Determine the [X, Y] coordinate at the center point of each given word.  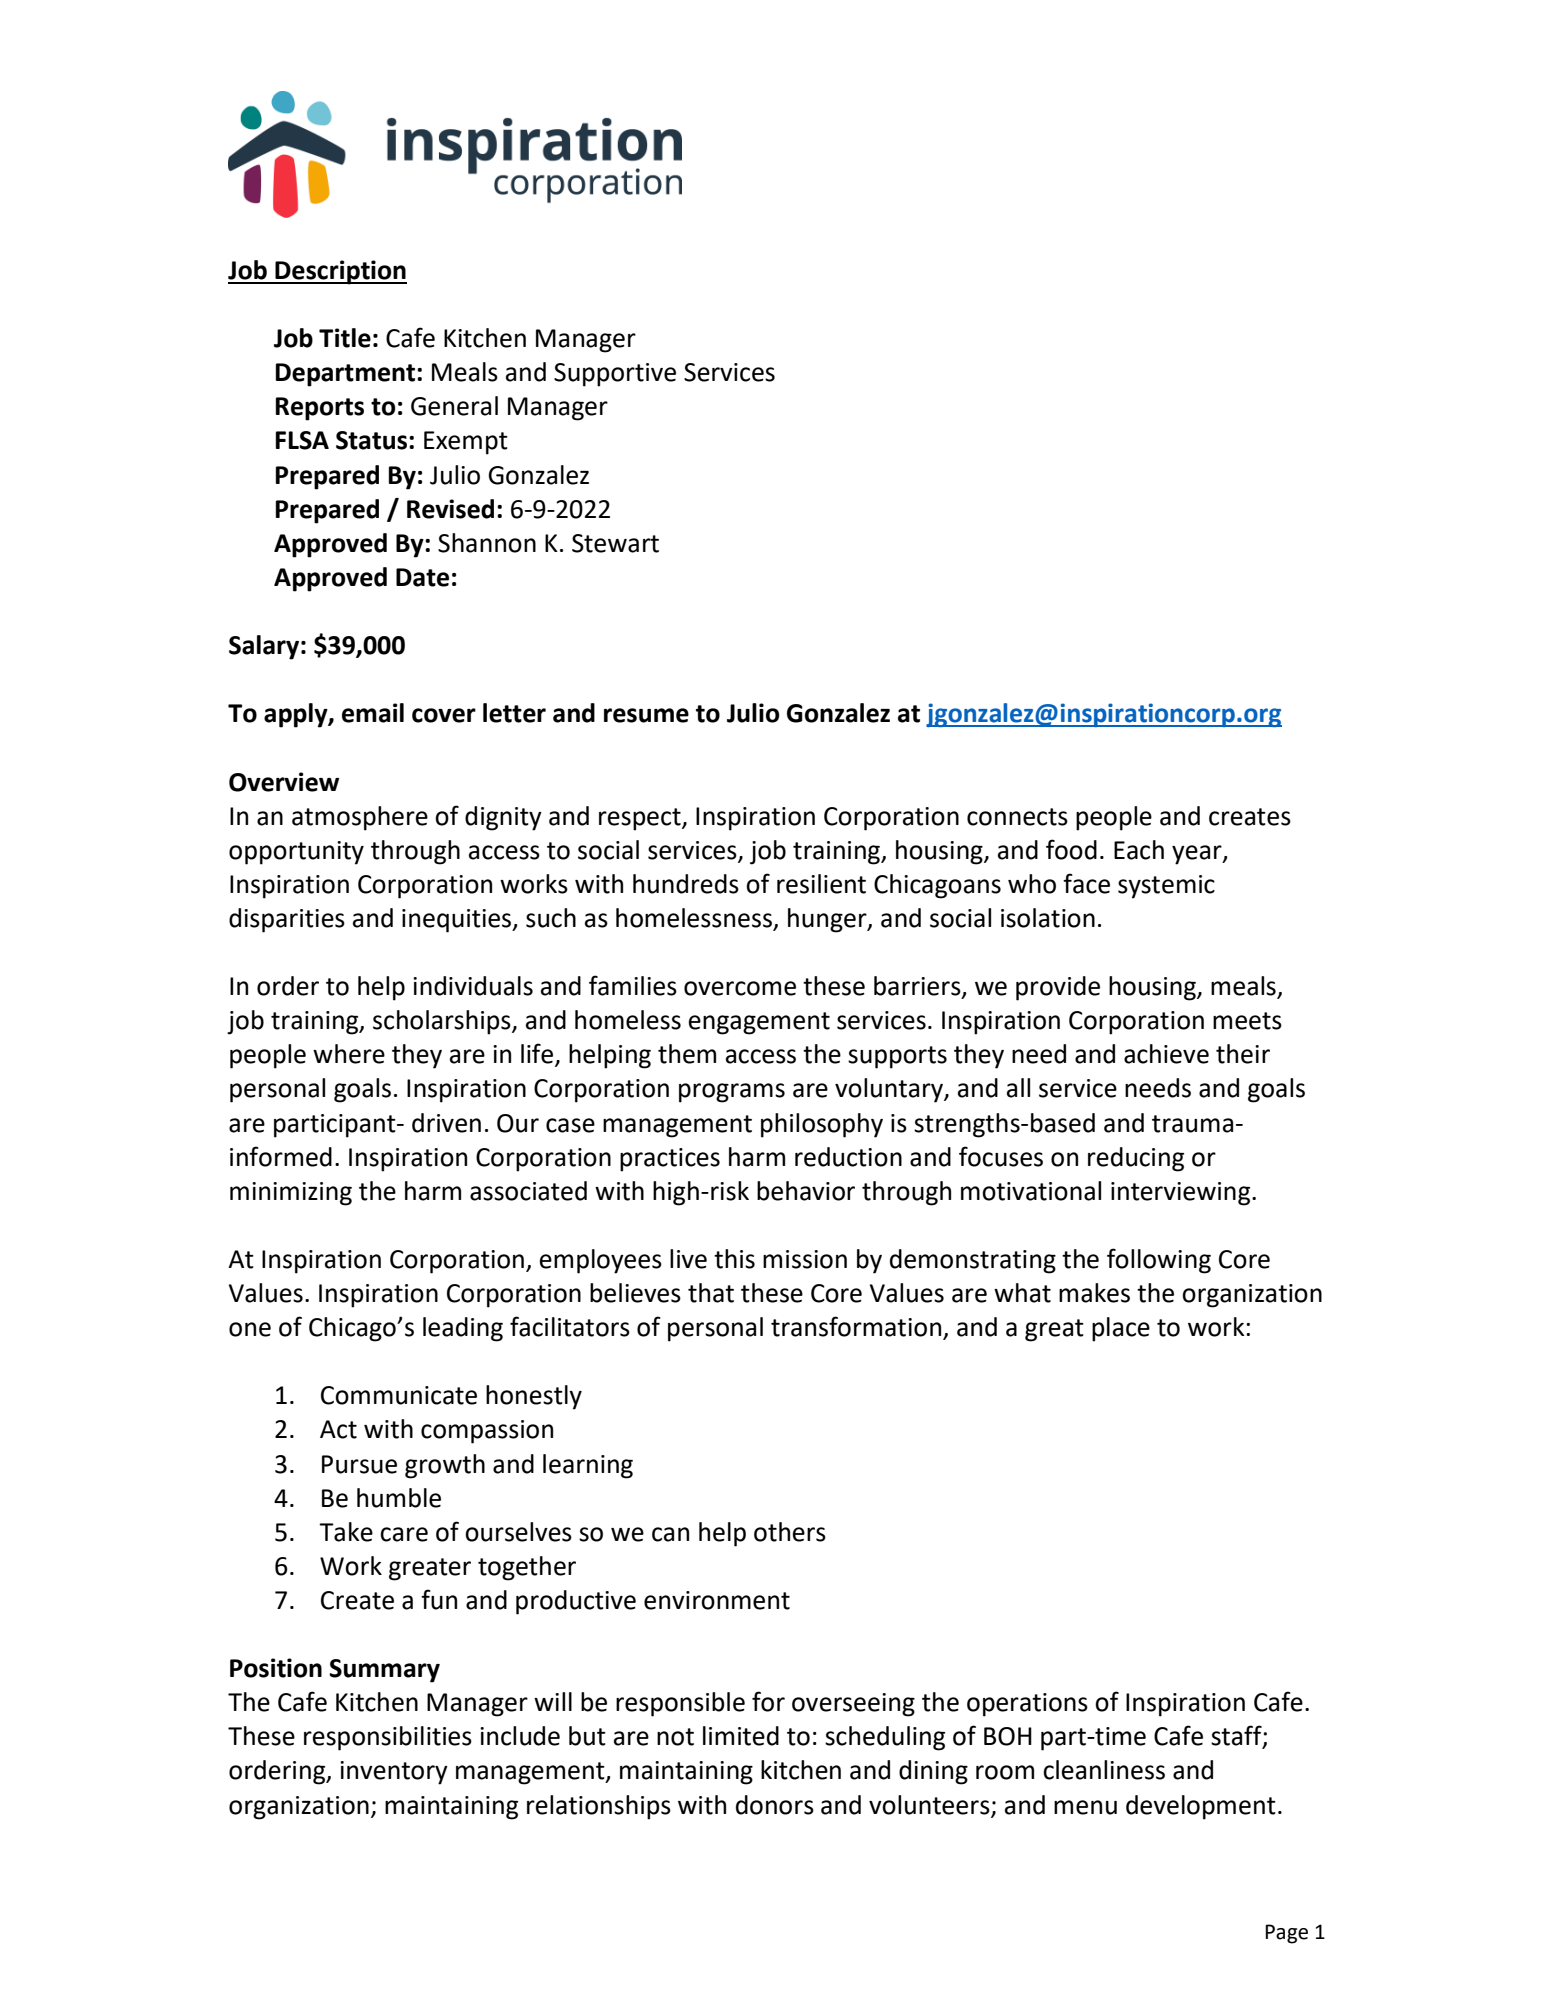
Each [1139, 850]
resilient [821, 884]
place [1121, 1329]
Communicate [399, 1395]
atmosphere [360, 818]
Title [345, 338]
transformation [857, 1327]
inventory [394, 1773]
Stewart [615, 543]
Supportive [615, 375]
